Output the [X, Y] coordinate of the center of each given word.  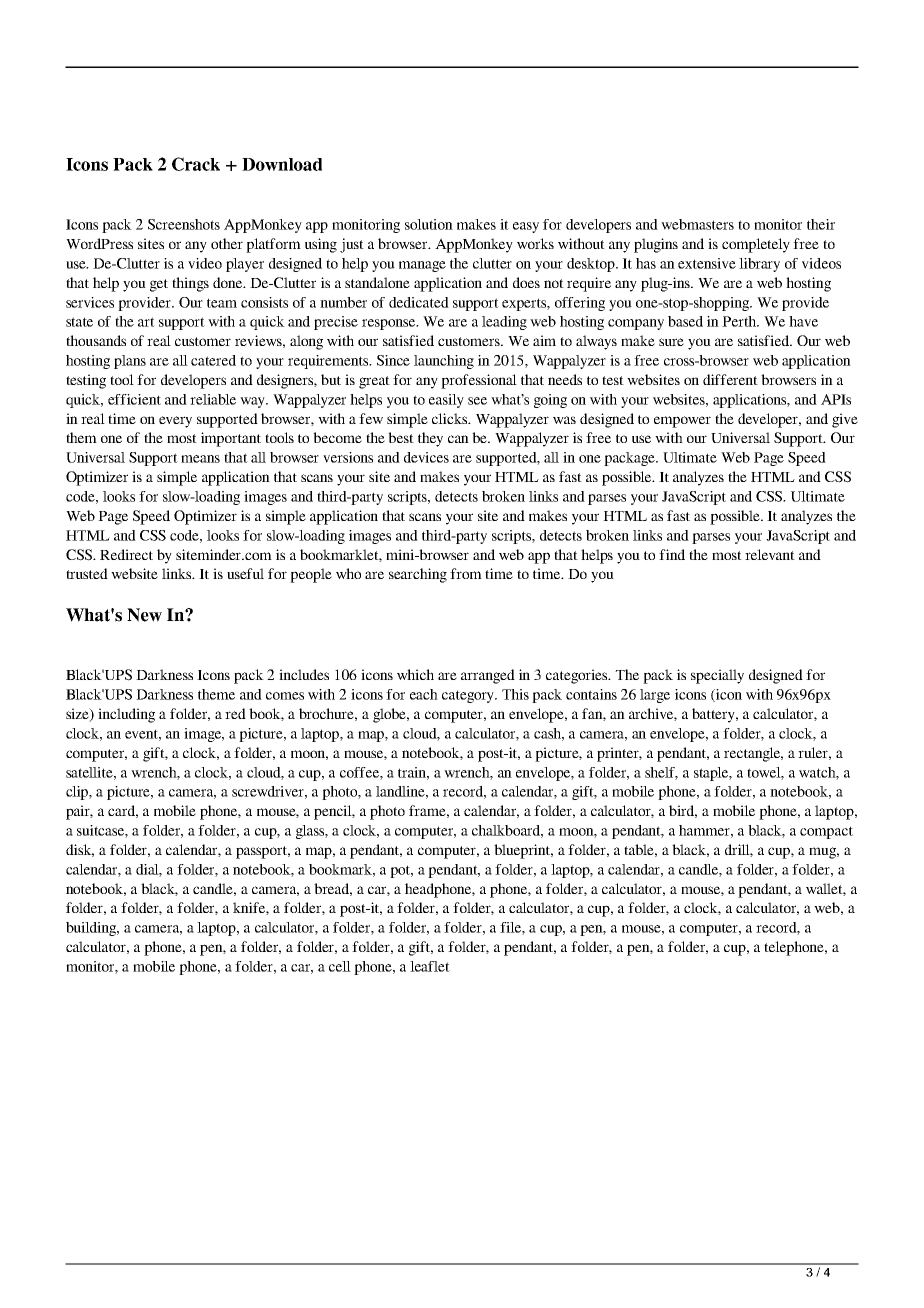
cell [340, 966]
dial [149, 870]
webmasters [697, 224]
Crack [196, 164]
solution [429, 224]
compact [826, 832]
